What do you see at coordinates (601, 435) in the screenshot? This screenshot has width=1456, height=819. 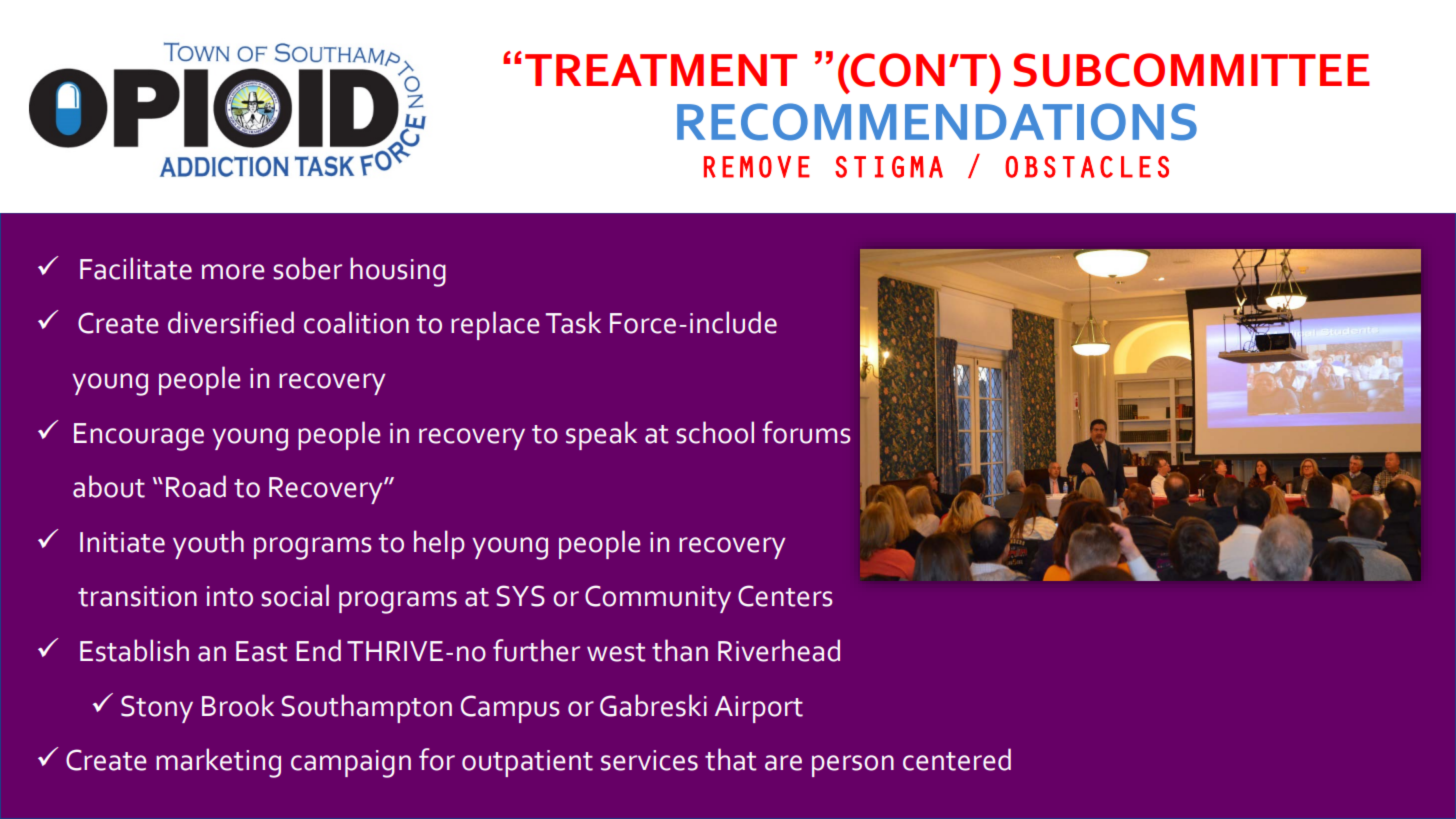 I see `speak` at bounding box center [601, 435].
